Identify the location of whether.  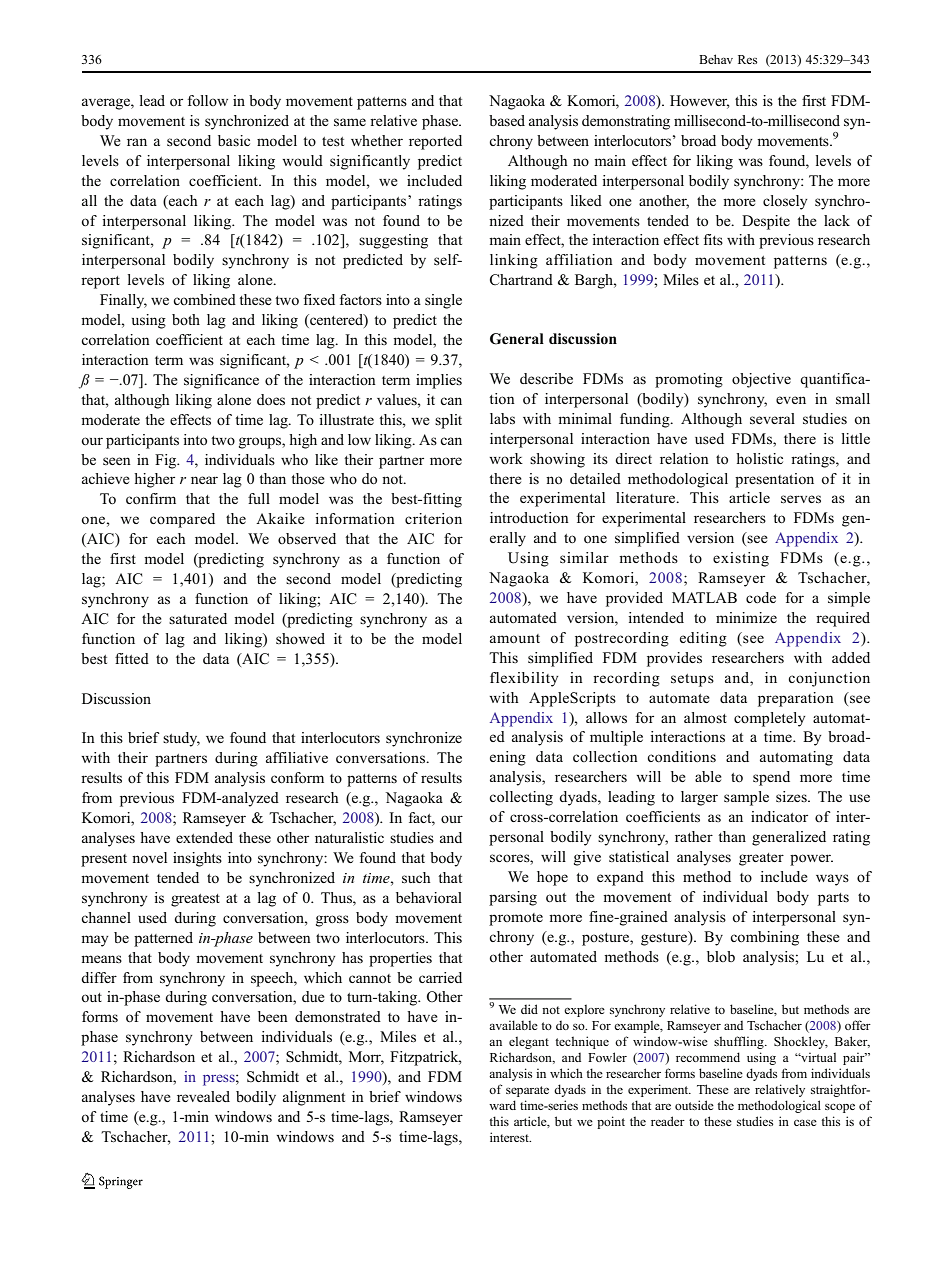
(377, 140).
